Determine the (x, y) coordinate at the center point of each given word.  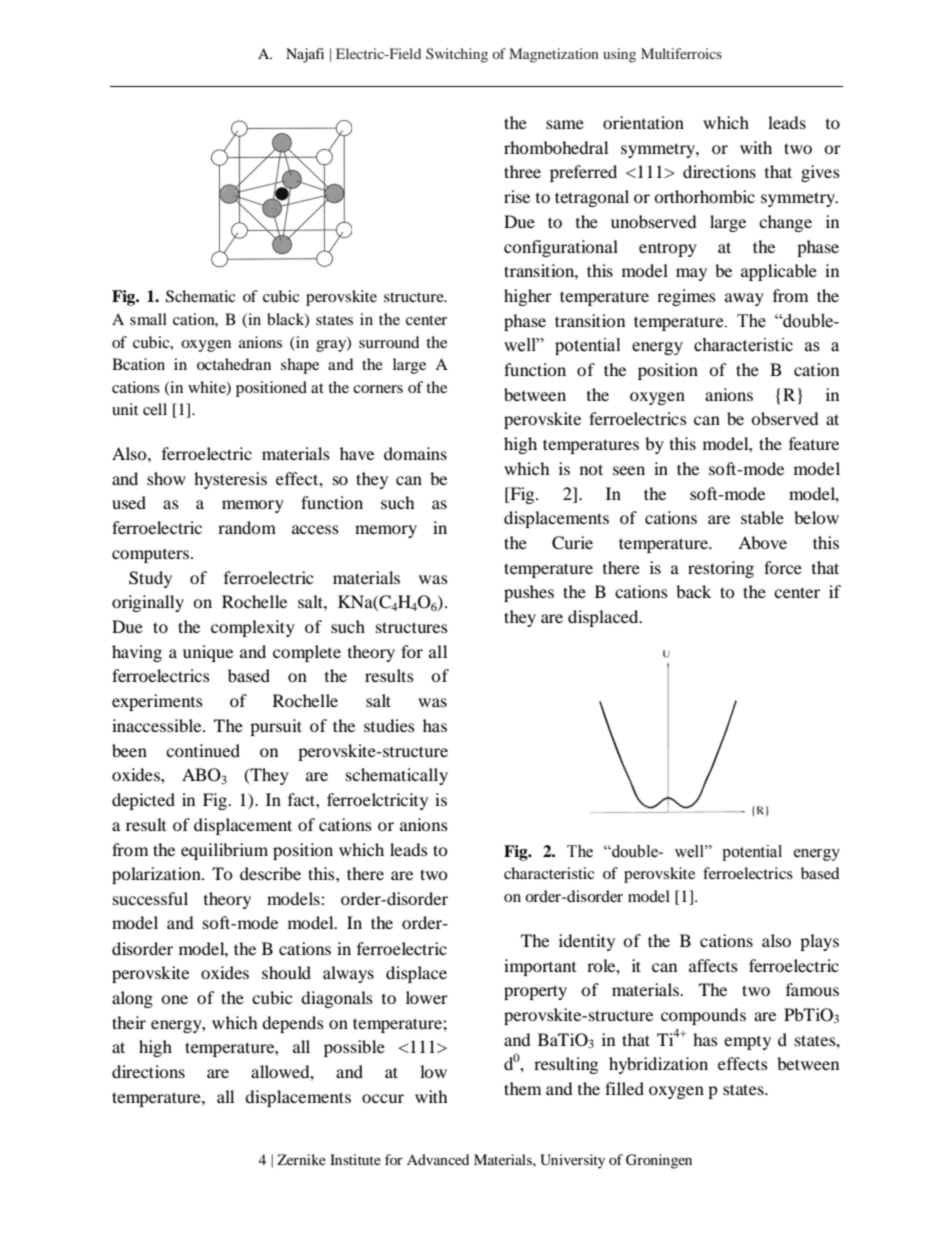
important (540, 967)
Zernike (301, 1159)
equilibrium (224, 851)
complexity (253, 628)
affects (713, 965)
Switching (457, 55)
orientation (643, 122)
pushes (529, 593)
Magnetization (554, 55)
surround (389, 342)
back (693, 591)
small (148, 319)
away (744, 299)
